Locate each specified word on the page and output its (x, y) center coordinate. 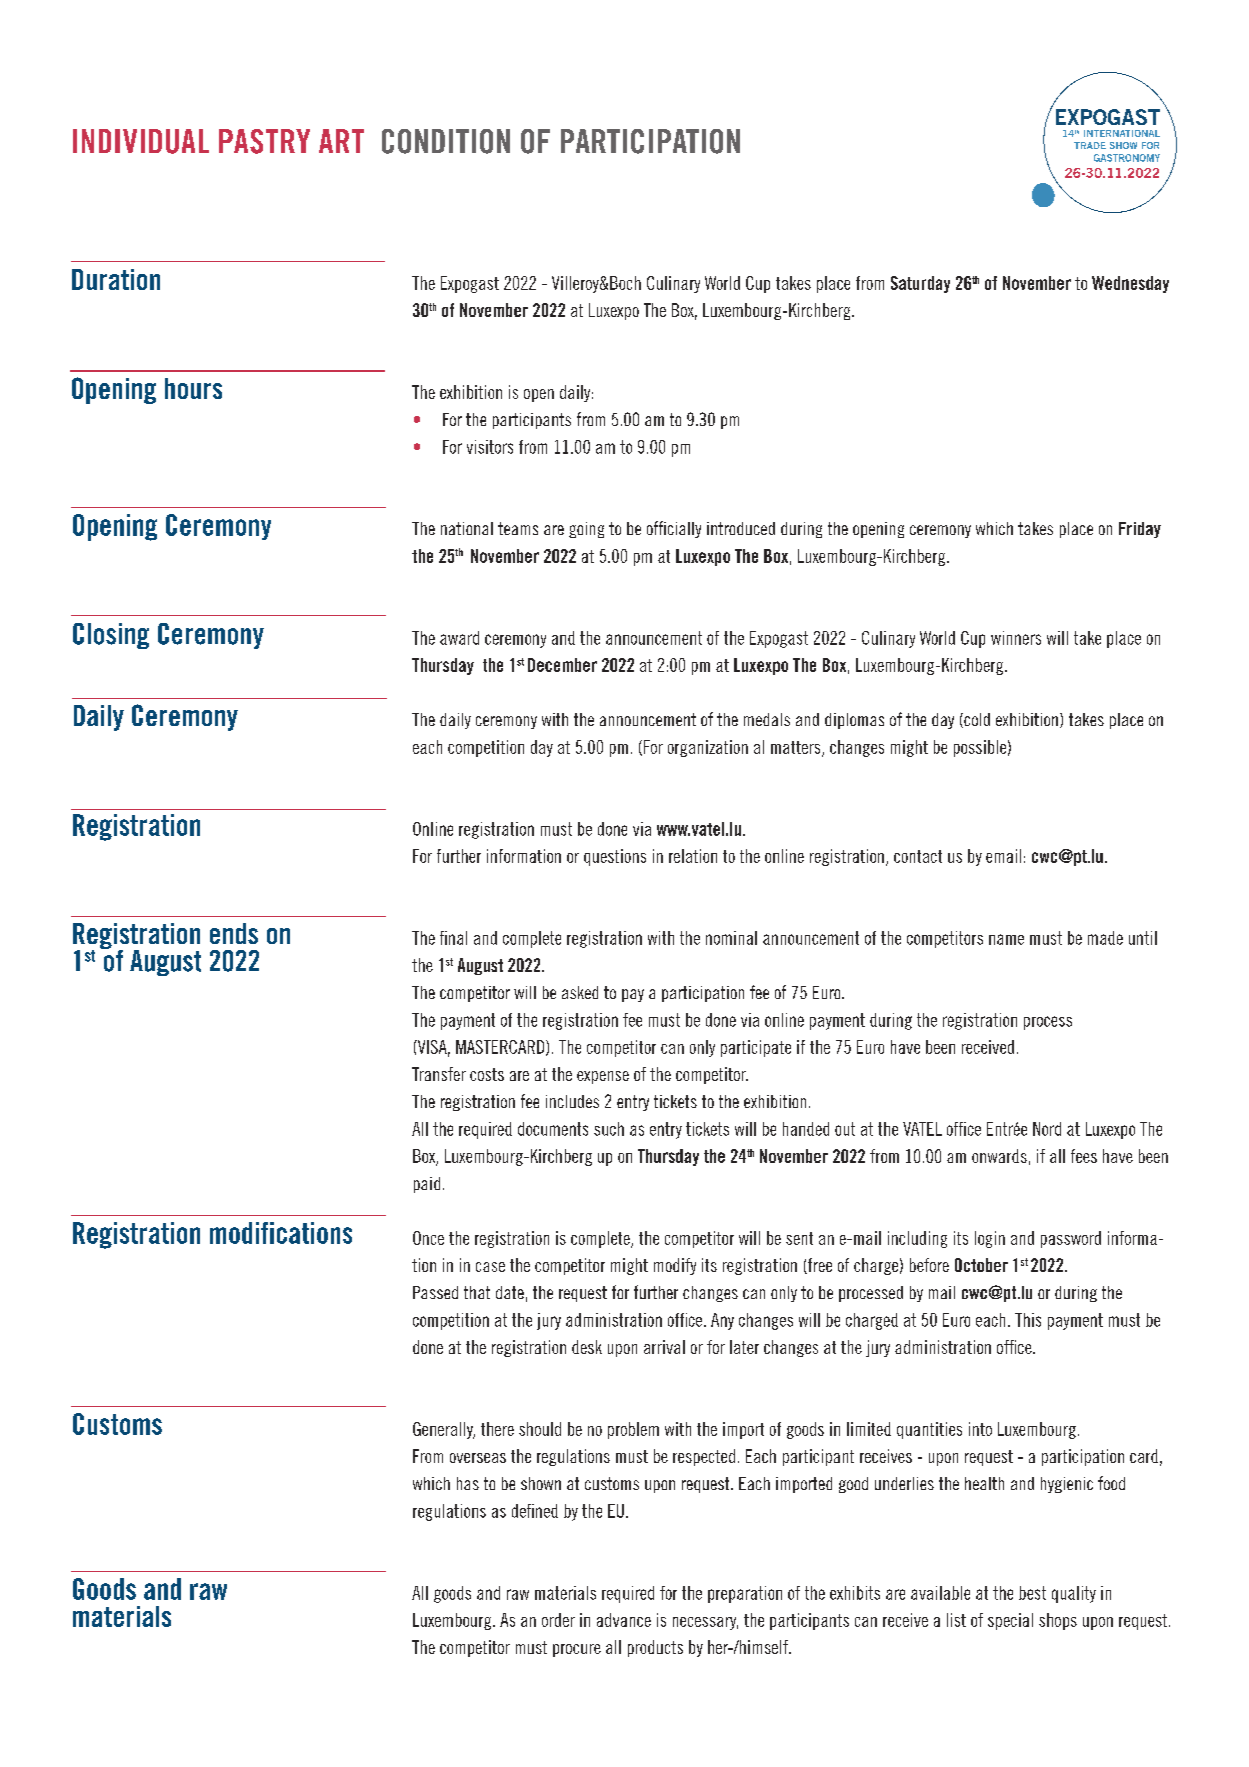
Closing (111, 636)
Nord (1047, 1129)
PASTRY (264, 141)
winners (1016, 638)
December (562, 665)
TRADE (1090, 145)
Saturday (920, 284)
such (609, 1129)
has (468, 1483)
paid (427, 1185)
